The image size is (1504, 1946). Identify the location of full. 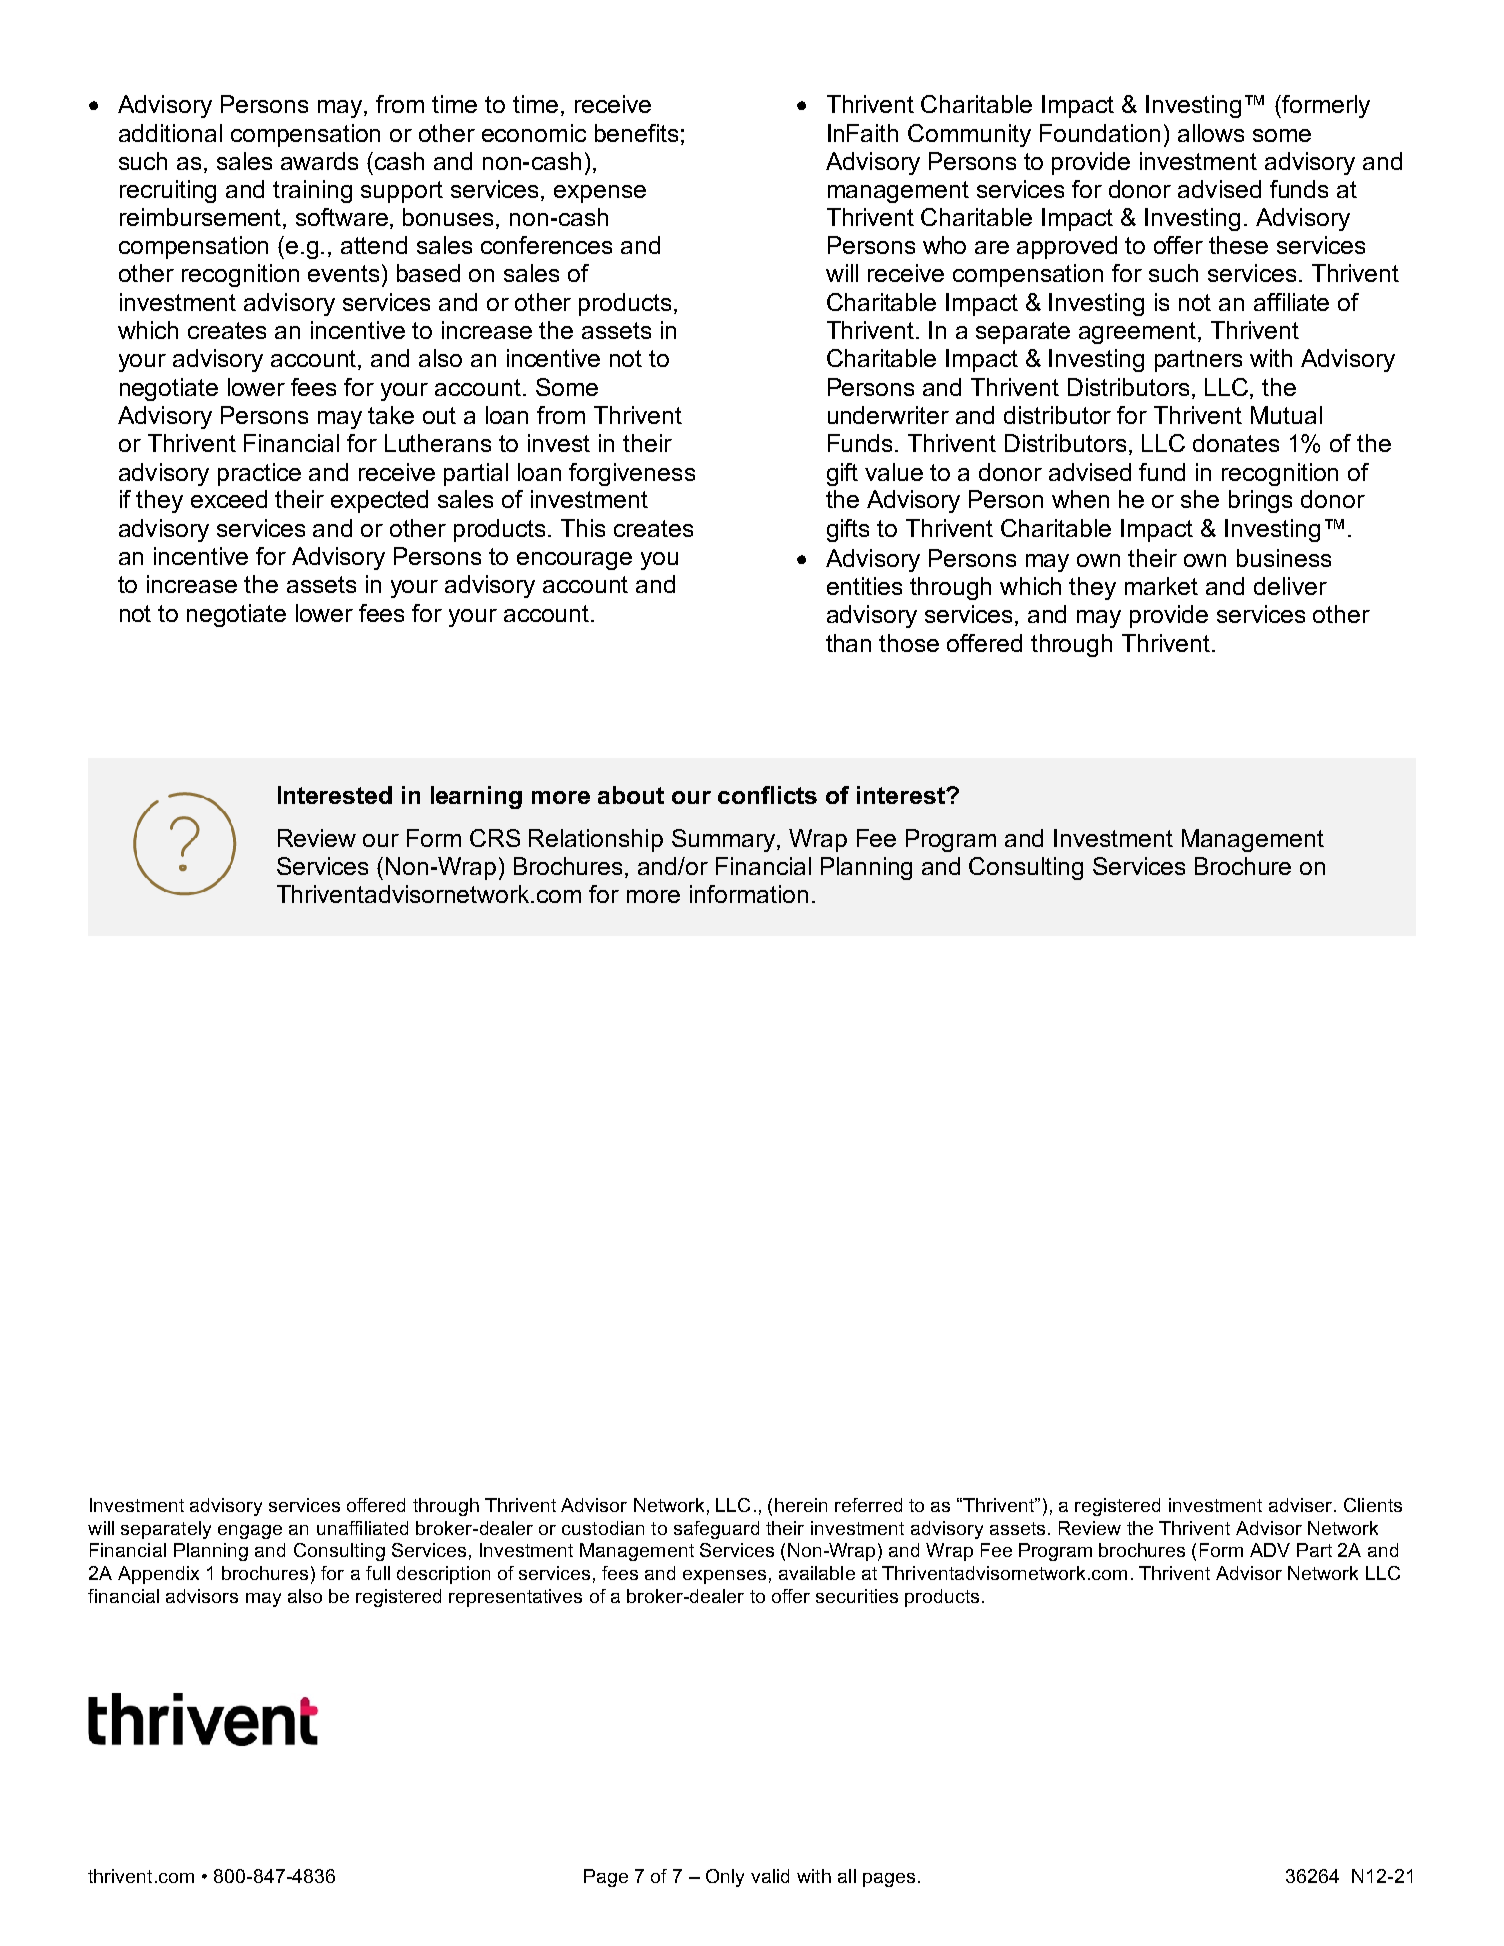
(378, 1573).
